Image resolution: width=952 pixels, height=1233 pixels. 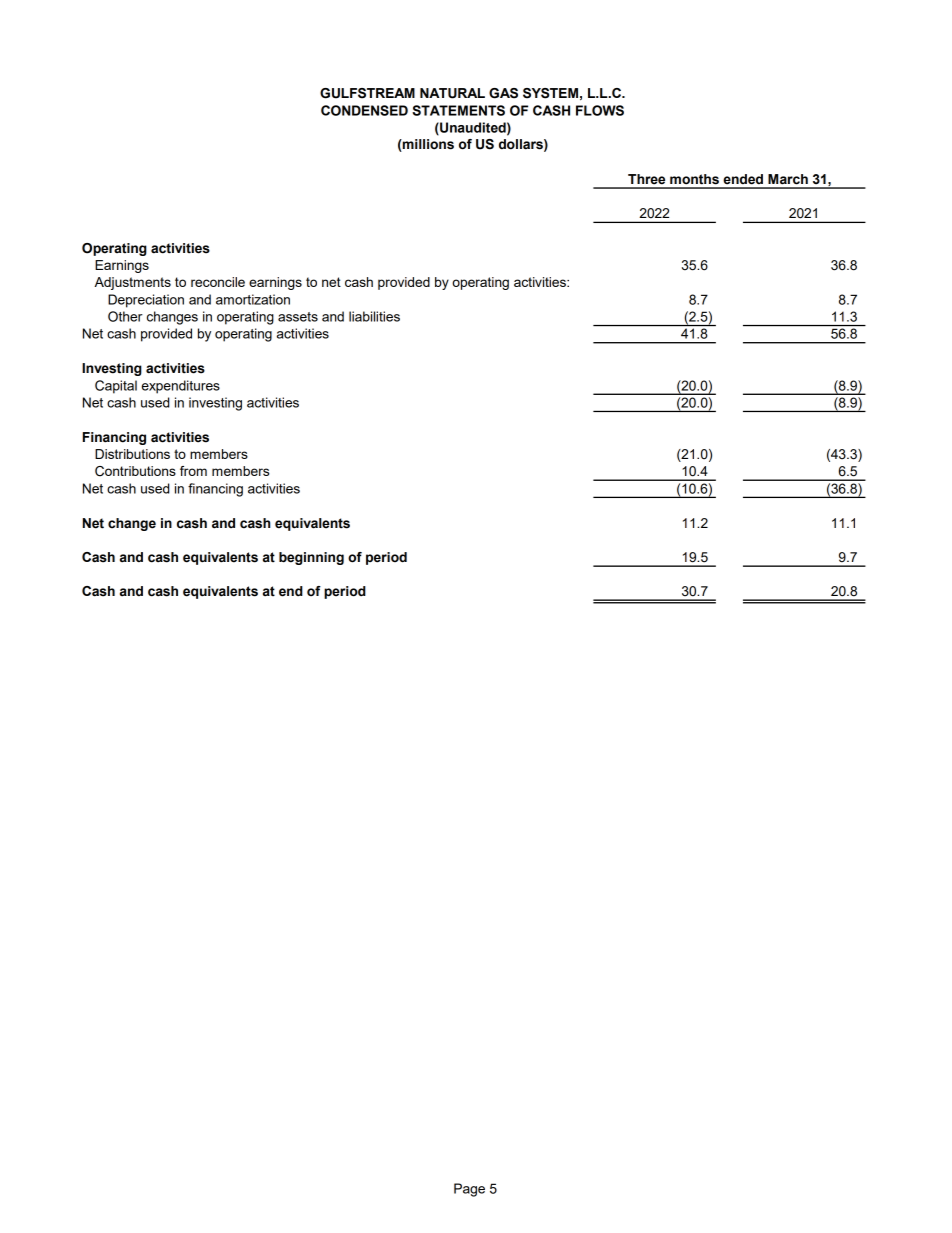 What do you see at coordinates (503, 93) in the document?
I see `GAS` at bounding box center [503, 93].
